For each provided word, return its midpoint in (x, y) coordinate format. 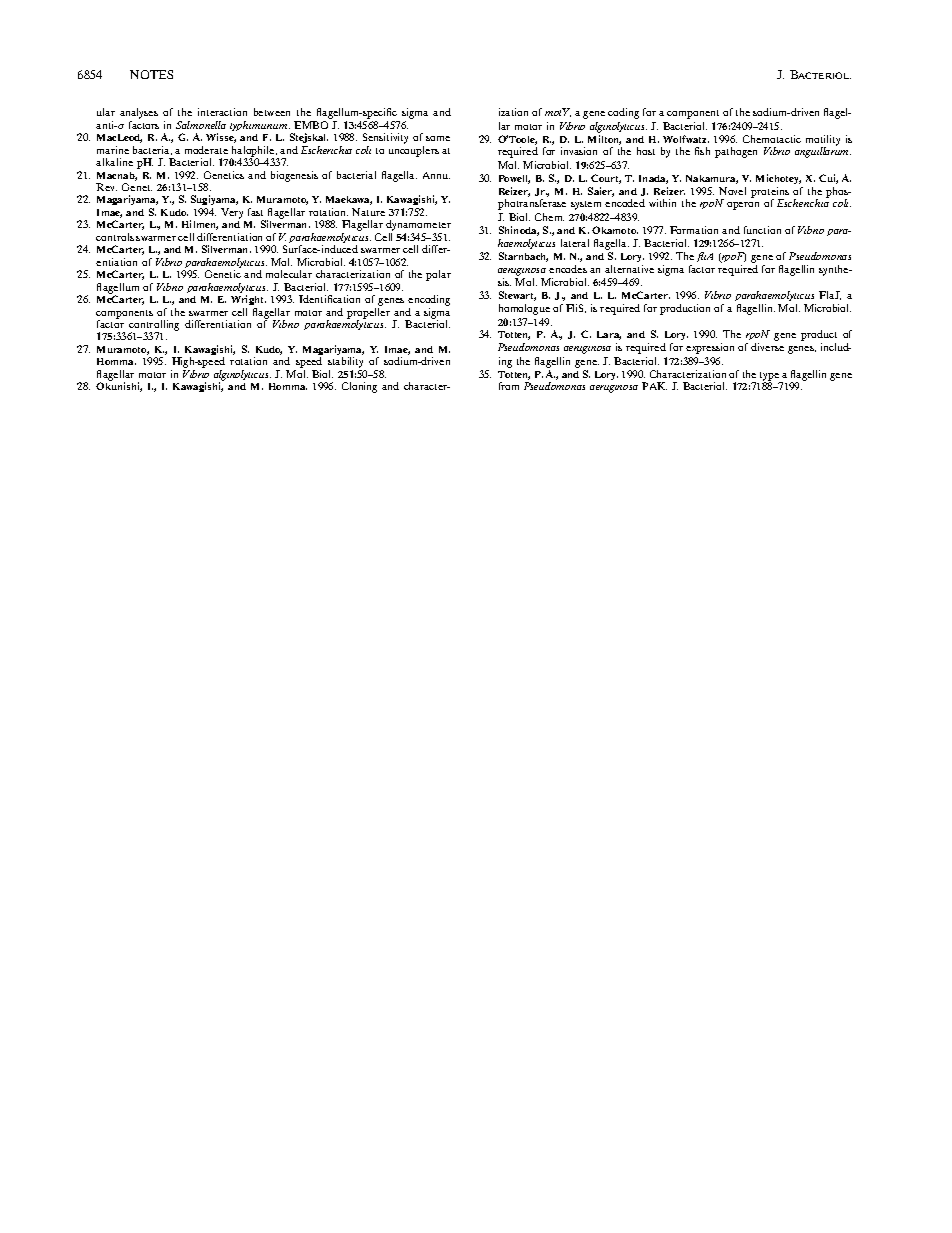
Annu (436, 175)
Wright (248, 300)
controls (115, 237)
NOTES (151, 74)
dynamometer (418, 227)
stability (347, 364)
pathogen (736, 152)
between (272, 112)
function (762, 230)
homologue (524, 309)
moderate (206, 150)
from (509, 386)
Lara (609, 335)
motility (823, 141)
